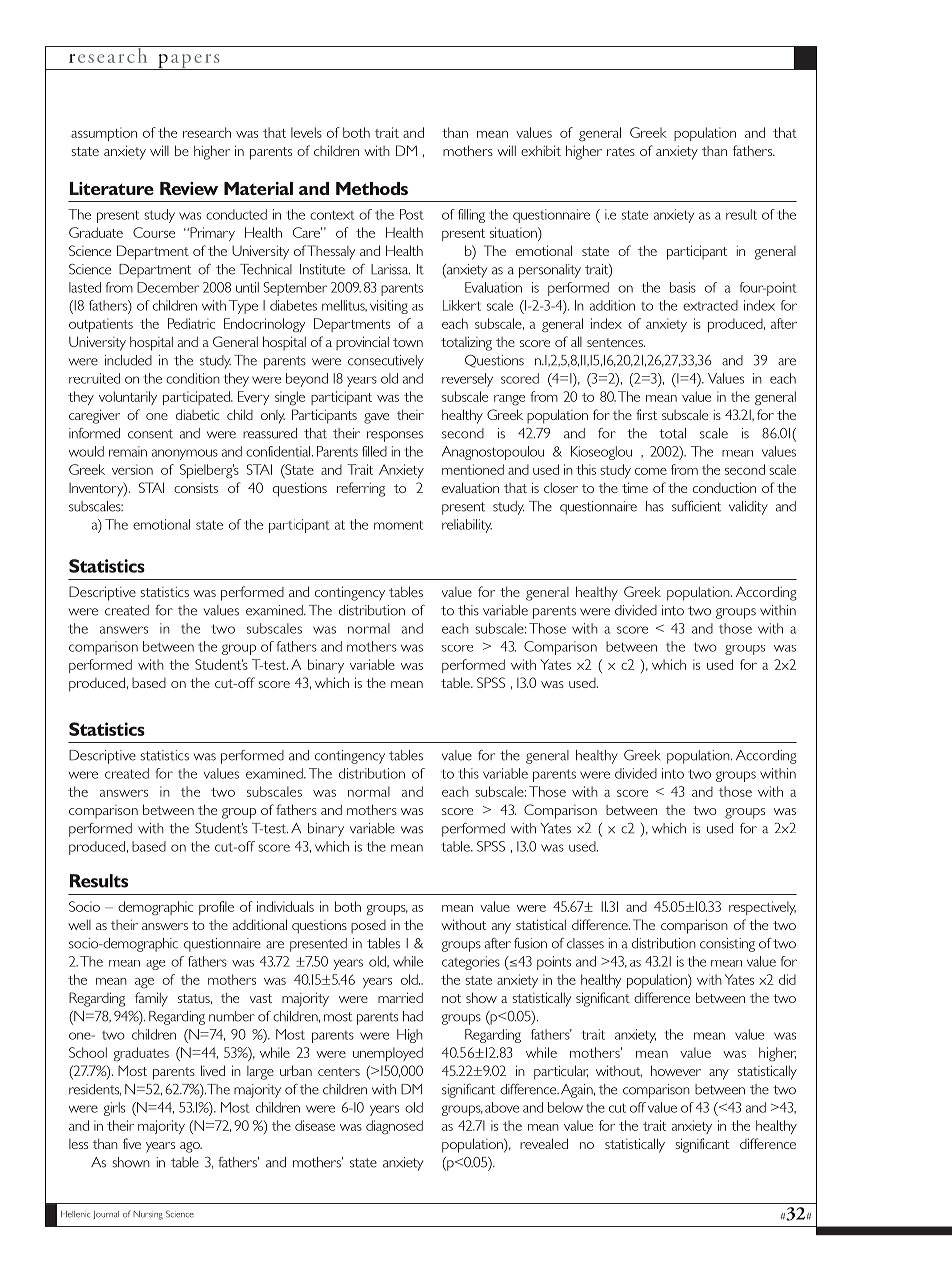  What do you see at coordinates (398, 525) in the screenshot?
I see `moment` at bounding box center [398, 525].
